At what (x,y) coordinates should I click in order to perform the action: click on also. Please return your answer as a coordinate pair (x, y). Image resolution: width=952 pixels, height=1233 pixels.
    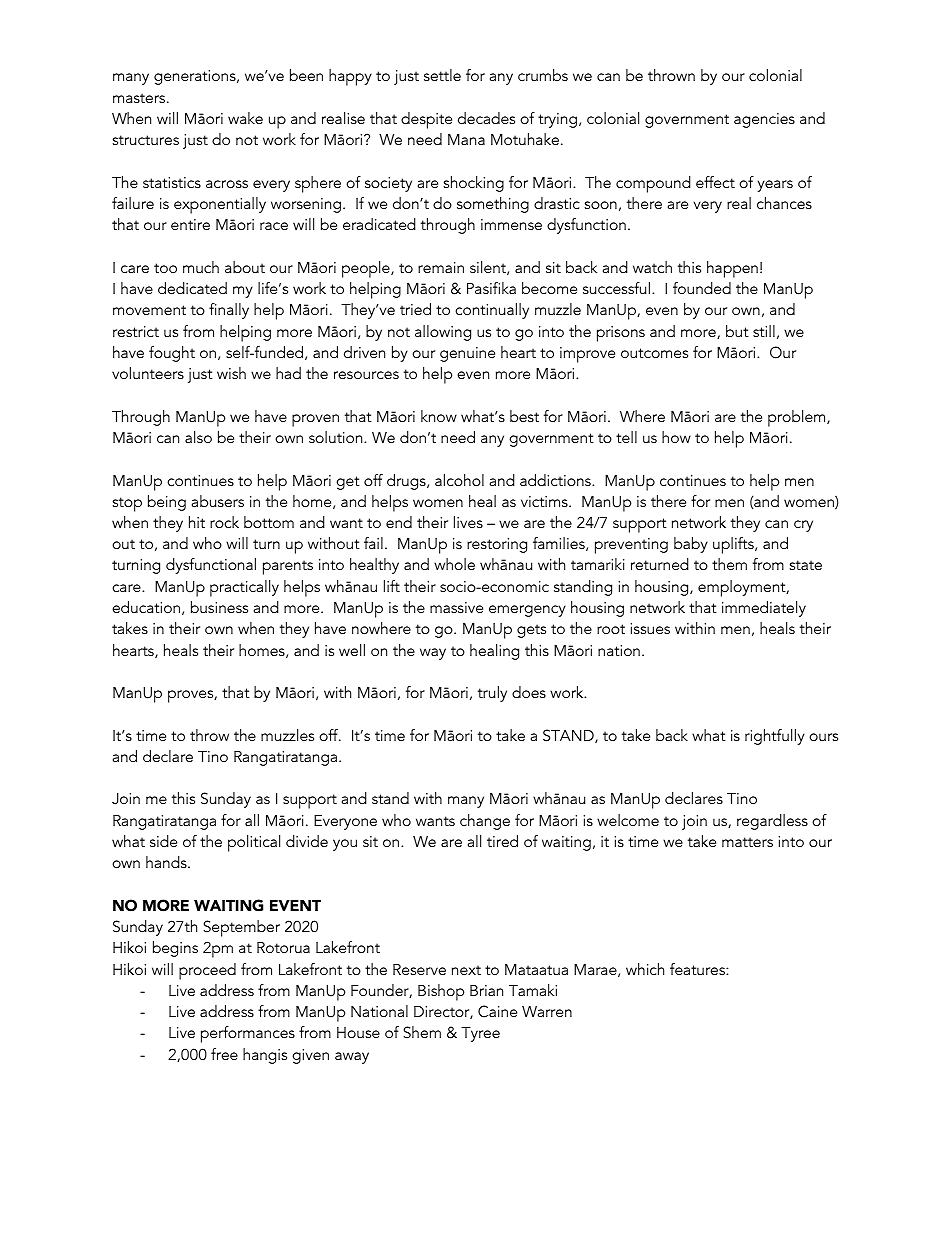
    Looking at the image, I should click on (198, 437).
